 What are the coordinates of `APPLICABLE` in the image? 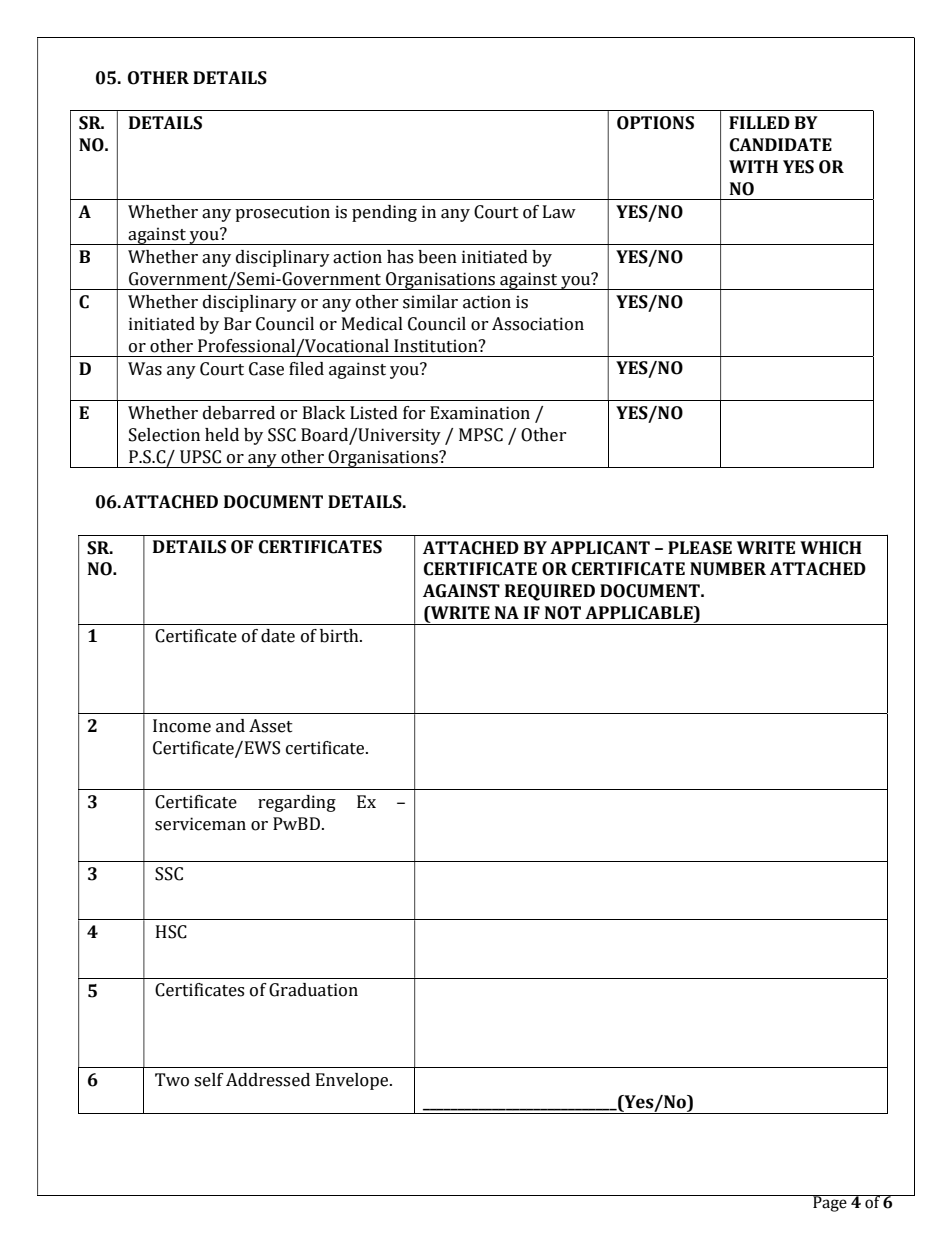 It's located at (640, 614).
